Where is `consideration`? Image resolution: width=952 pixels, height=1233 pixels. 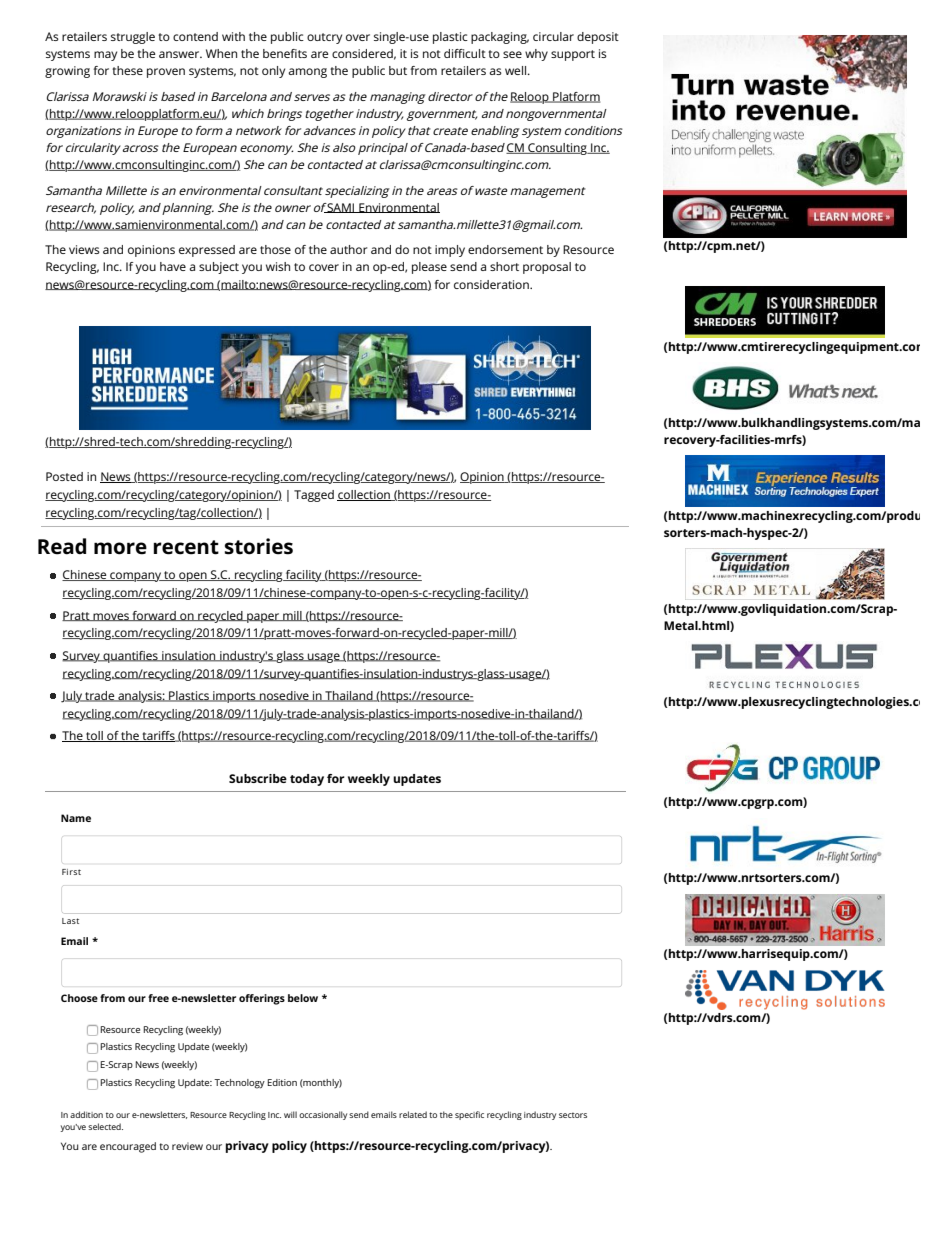
consideration is located at coordinates (492, 284).
